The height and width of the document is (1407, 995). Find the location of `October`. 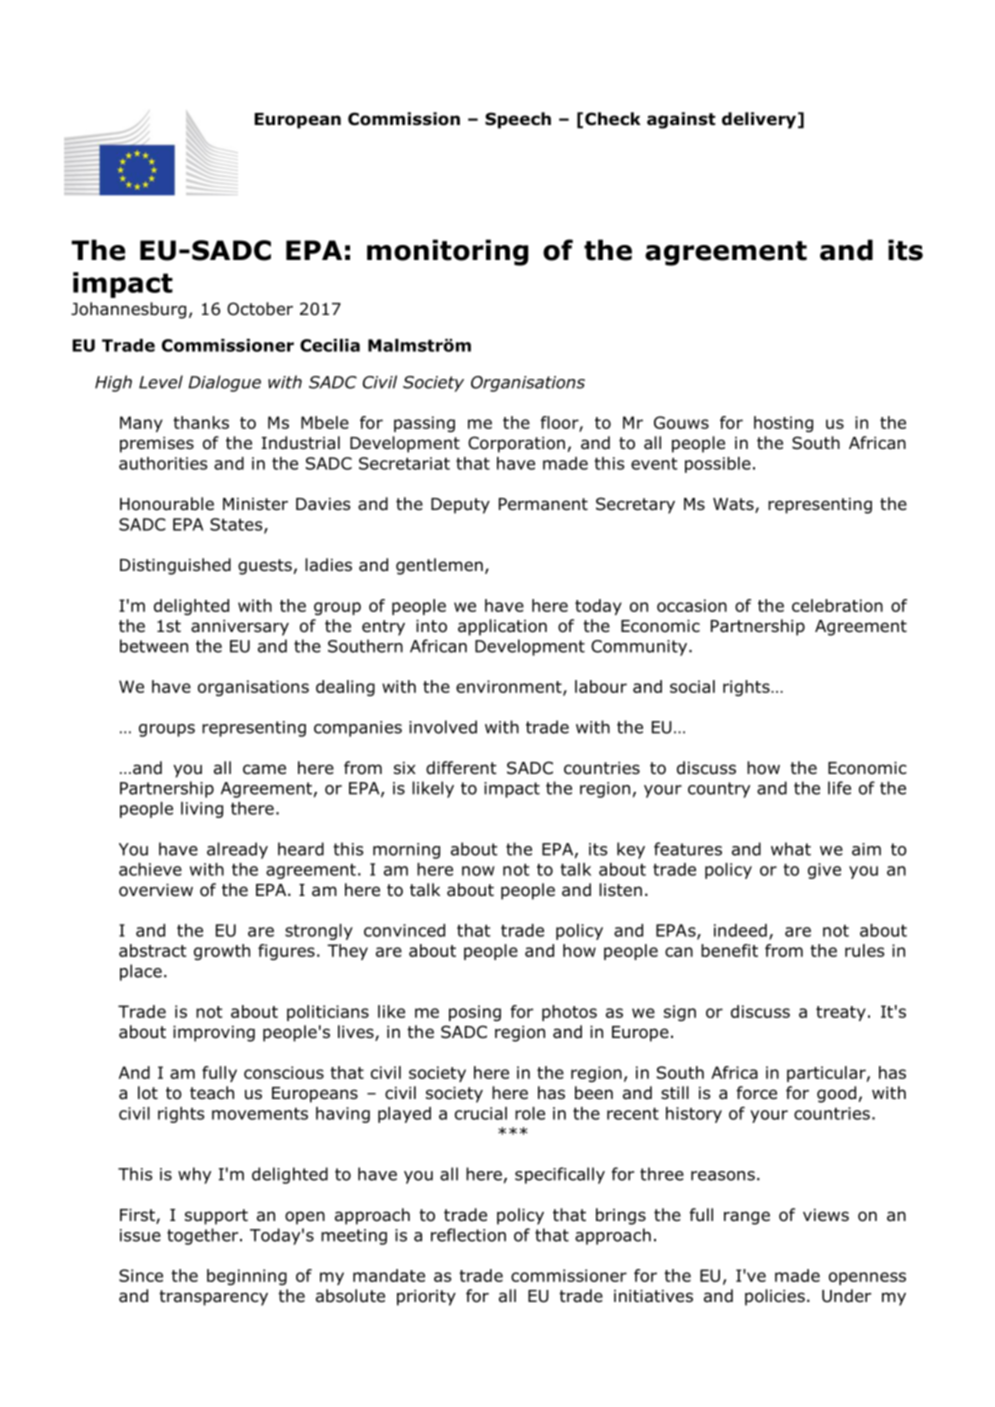

October is located at coordinates (260, 309).
